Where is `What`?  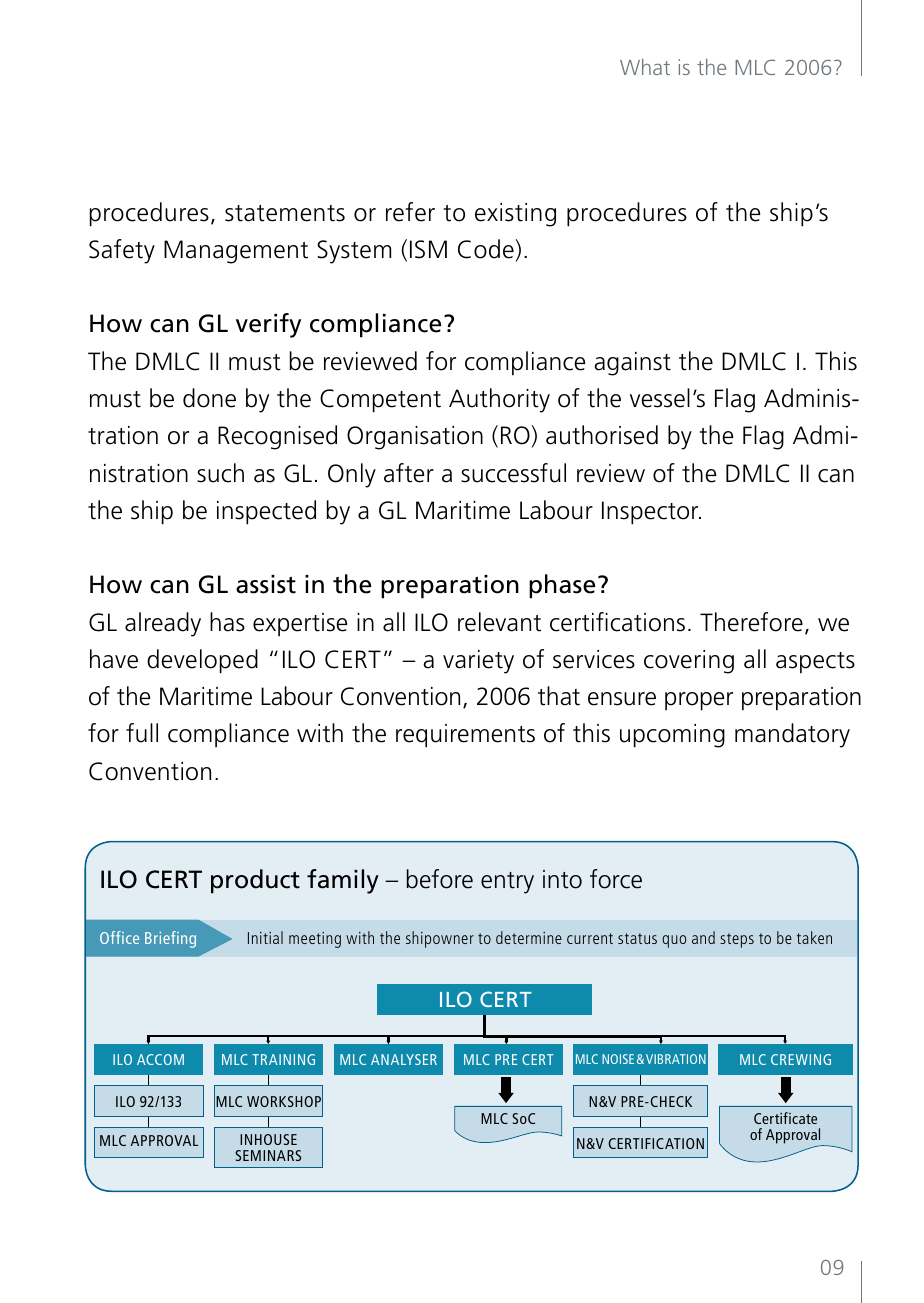
What is located at coordinates (645, 67).
